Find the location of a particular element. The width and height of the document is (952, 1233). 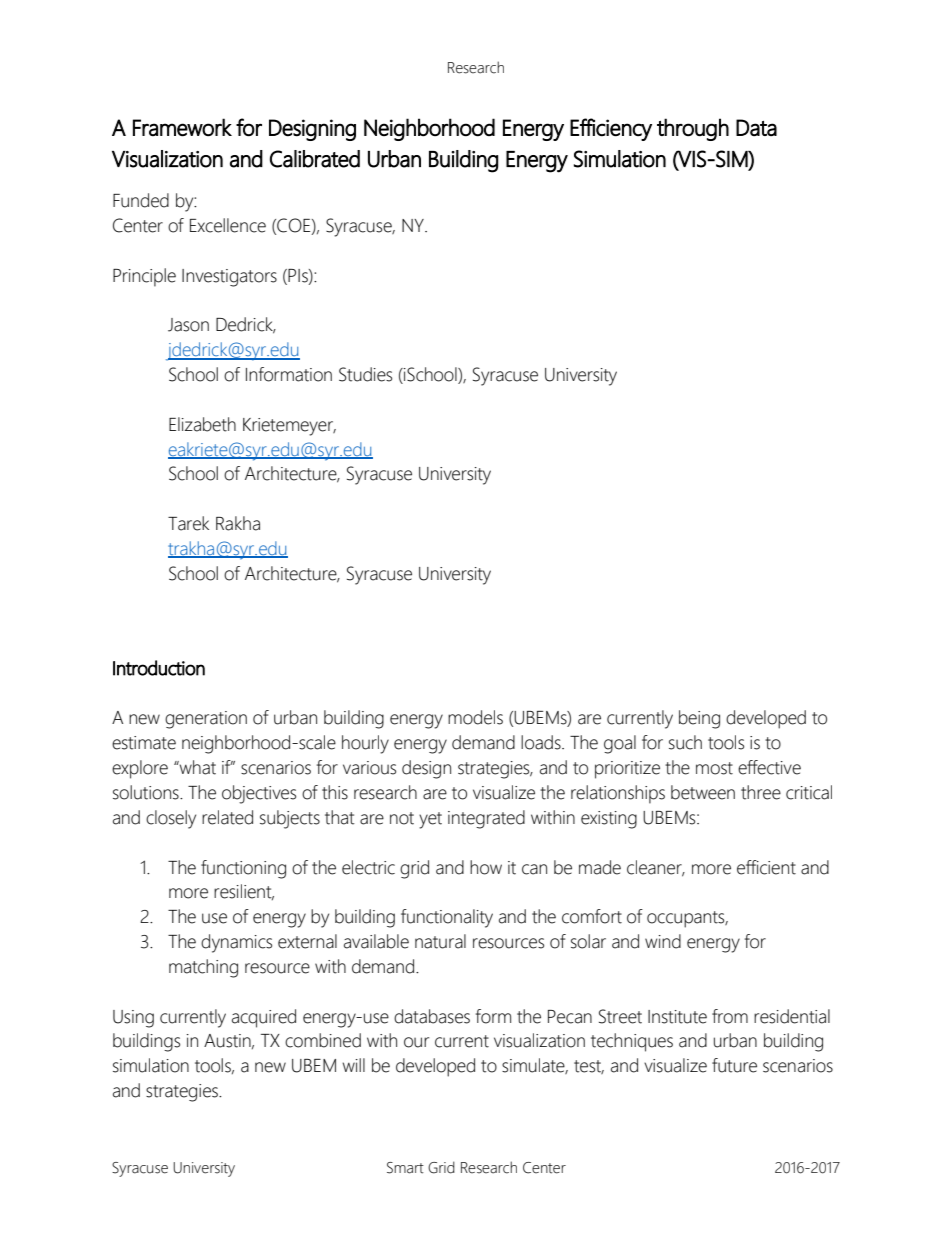

models is located at coordinates (475, 717).
